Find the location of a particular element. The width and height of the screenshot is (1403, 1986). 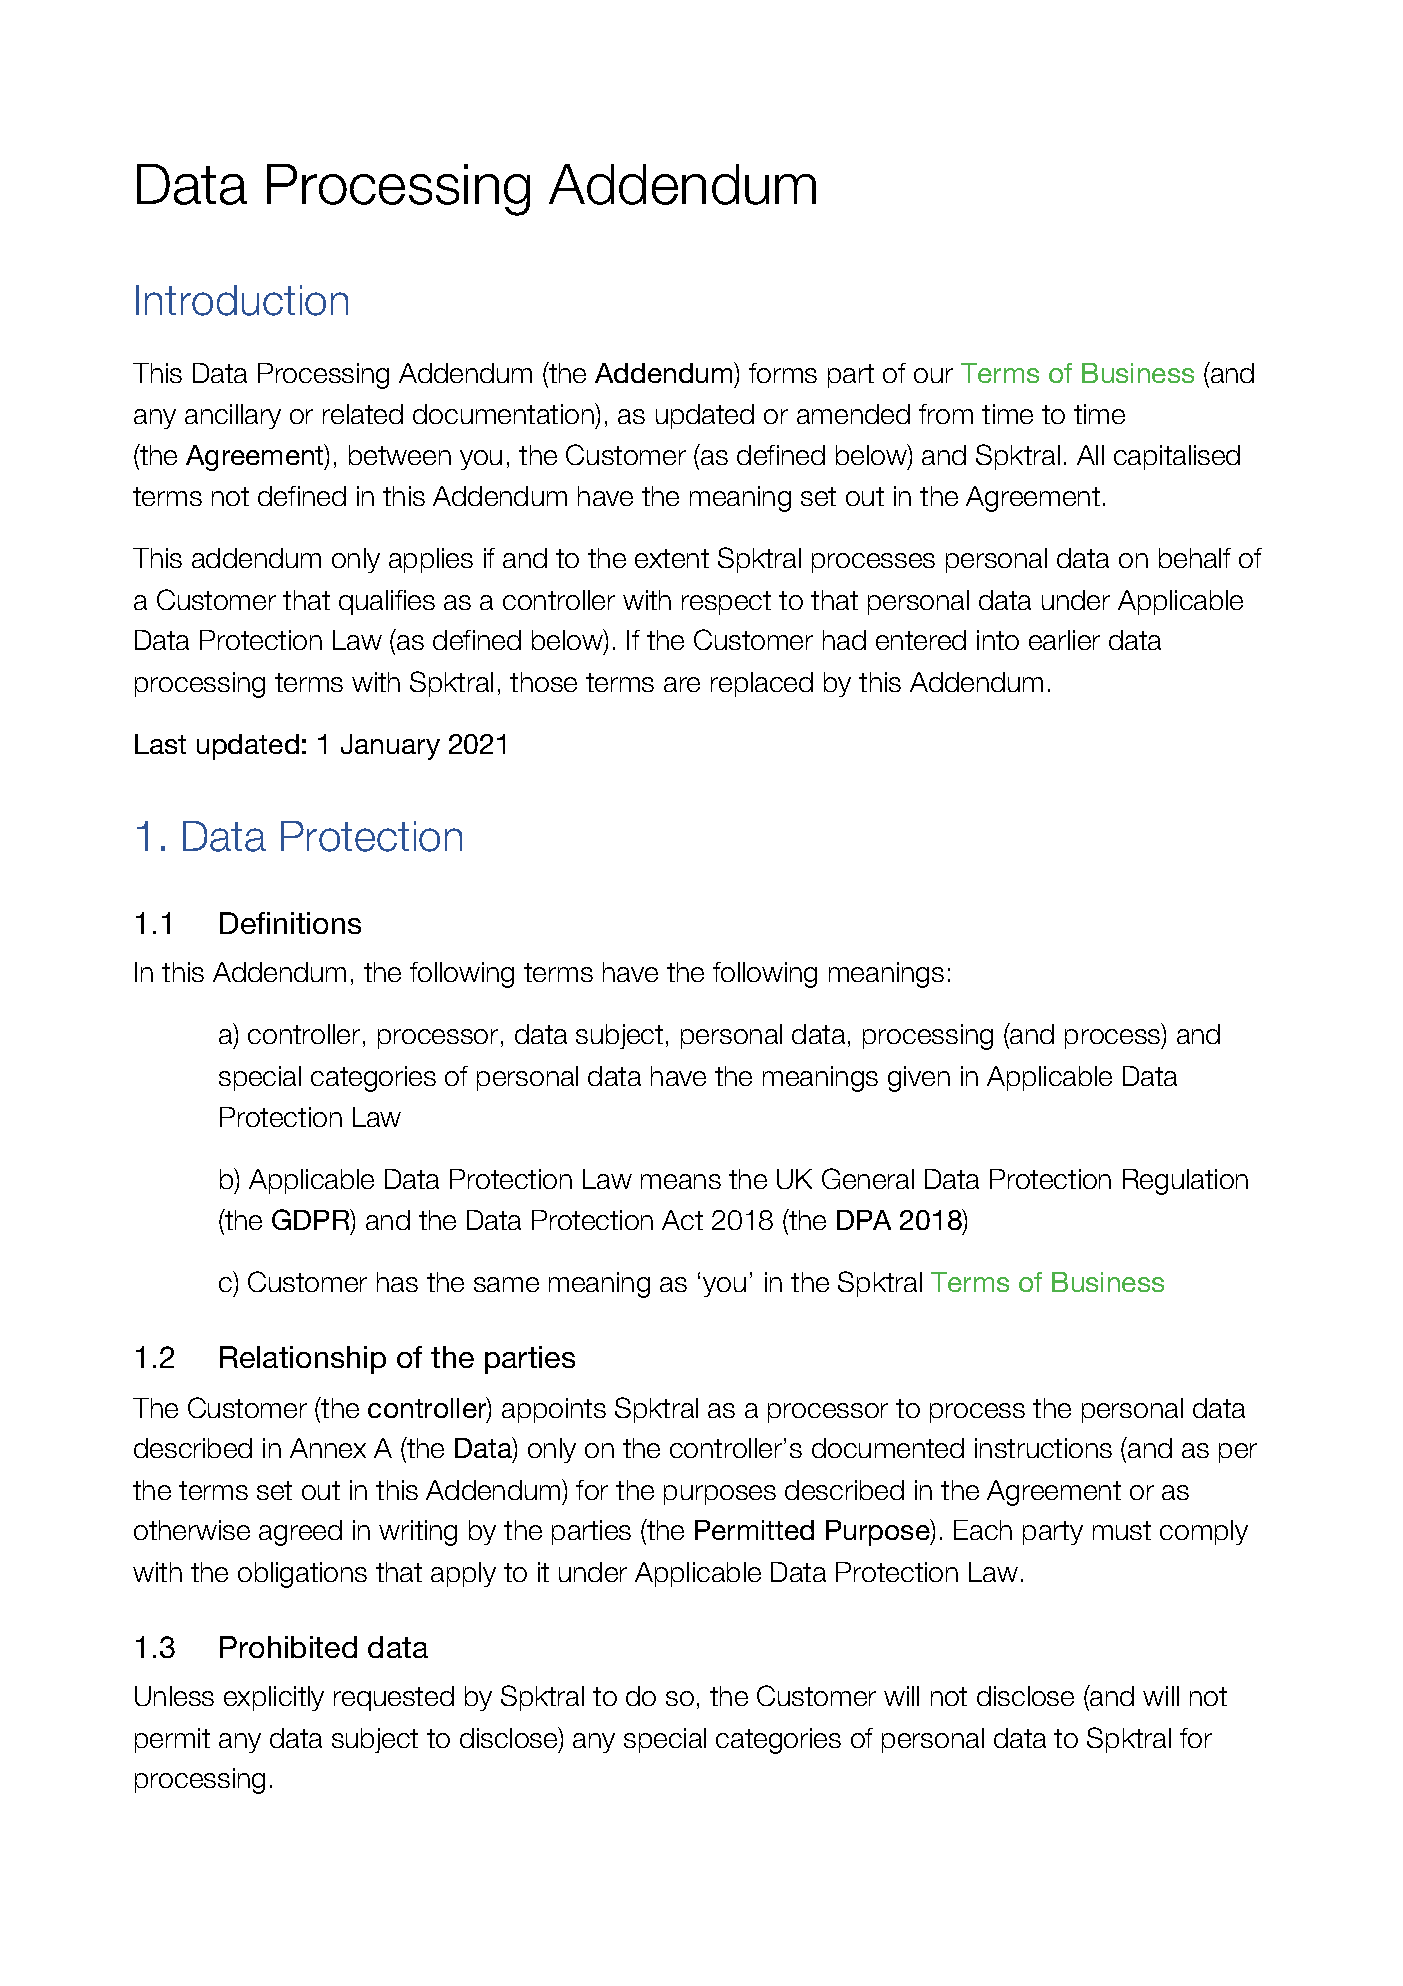

January is located at coordinates (390, 747).
